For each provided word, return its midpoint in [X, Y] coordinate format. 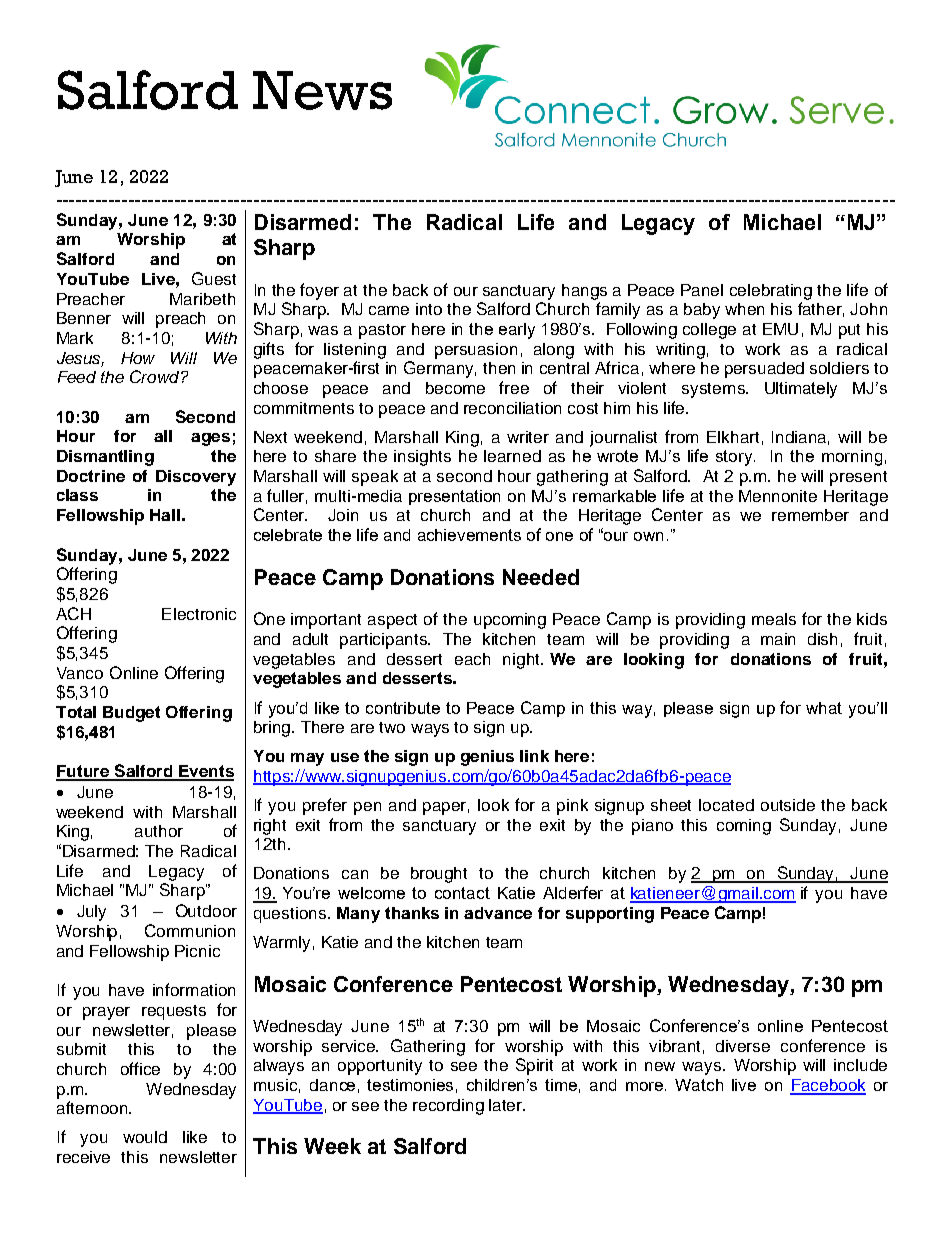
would [145, 1137]
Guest [214, 278]
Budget [131, 714]
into [429, 309]
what [824, 708]
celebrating [771, 292]
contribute [403, 708]
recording [448, 1107]
